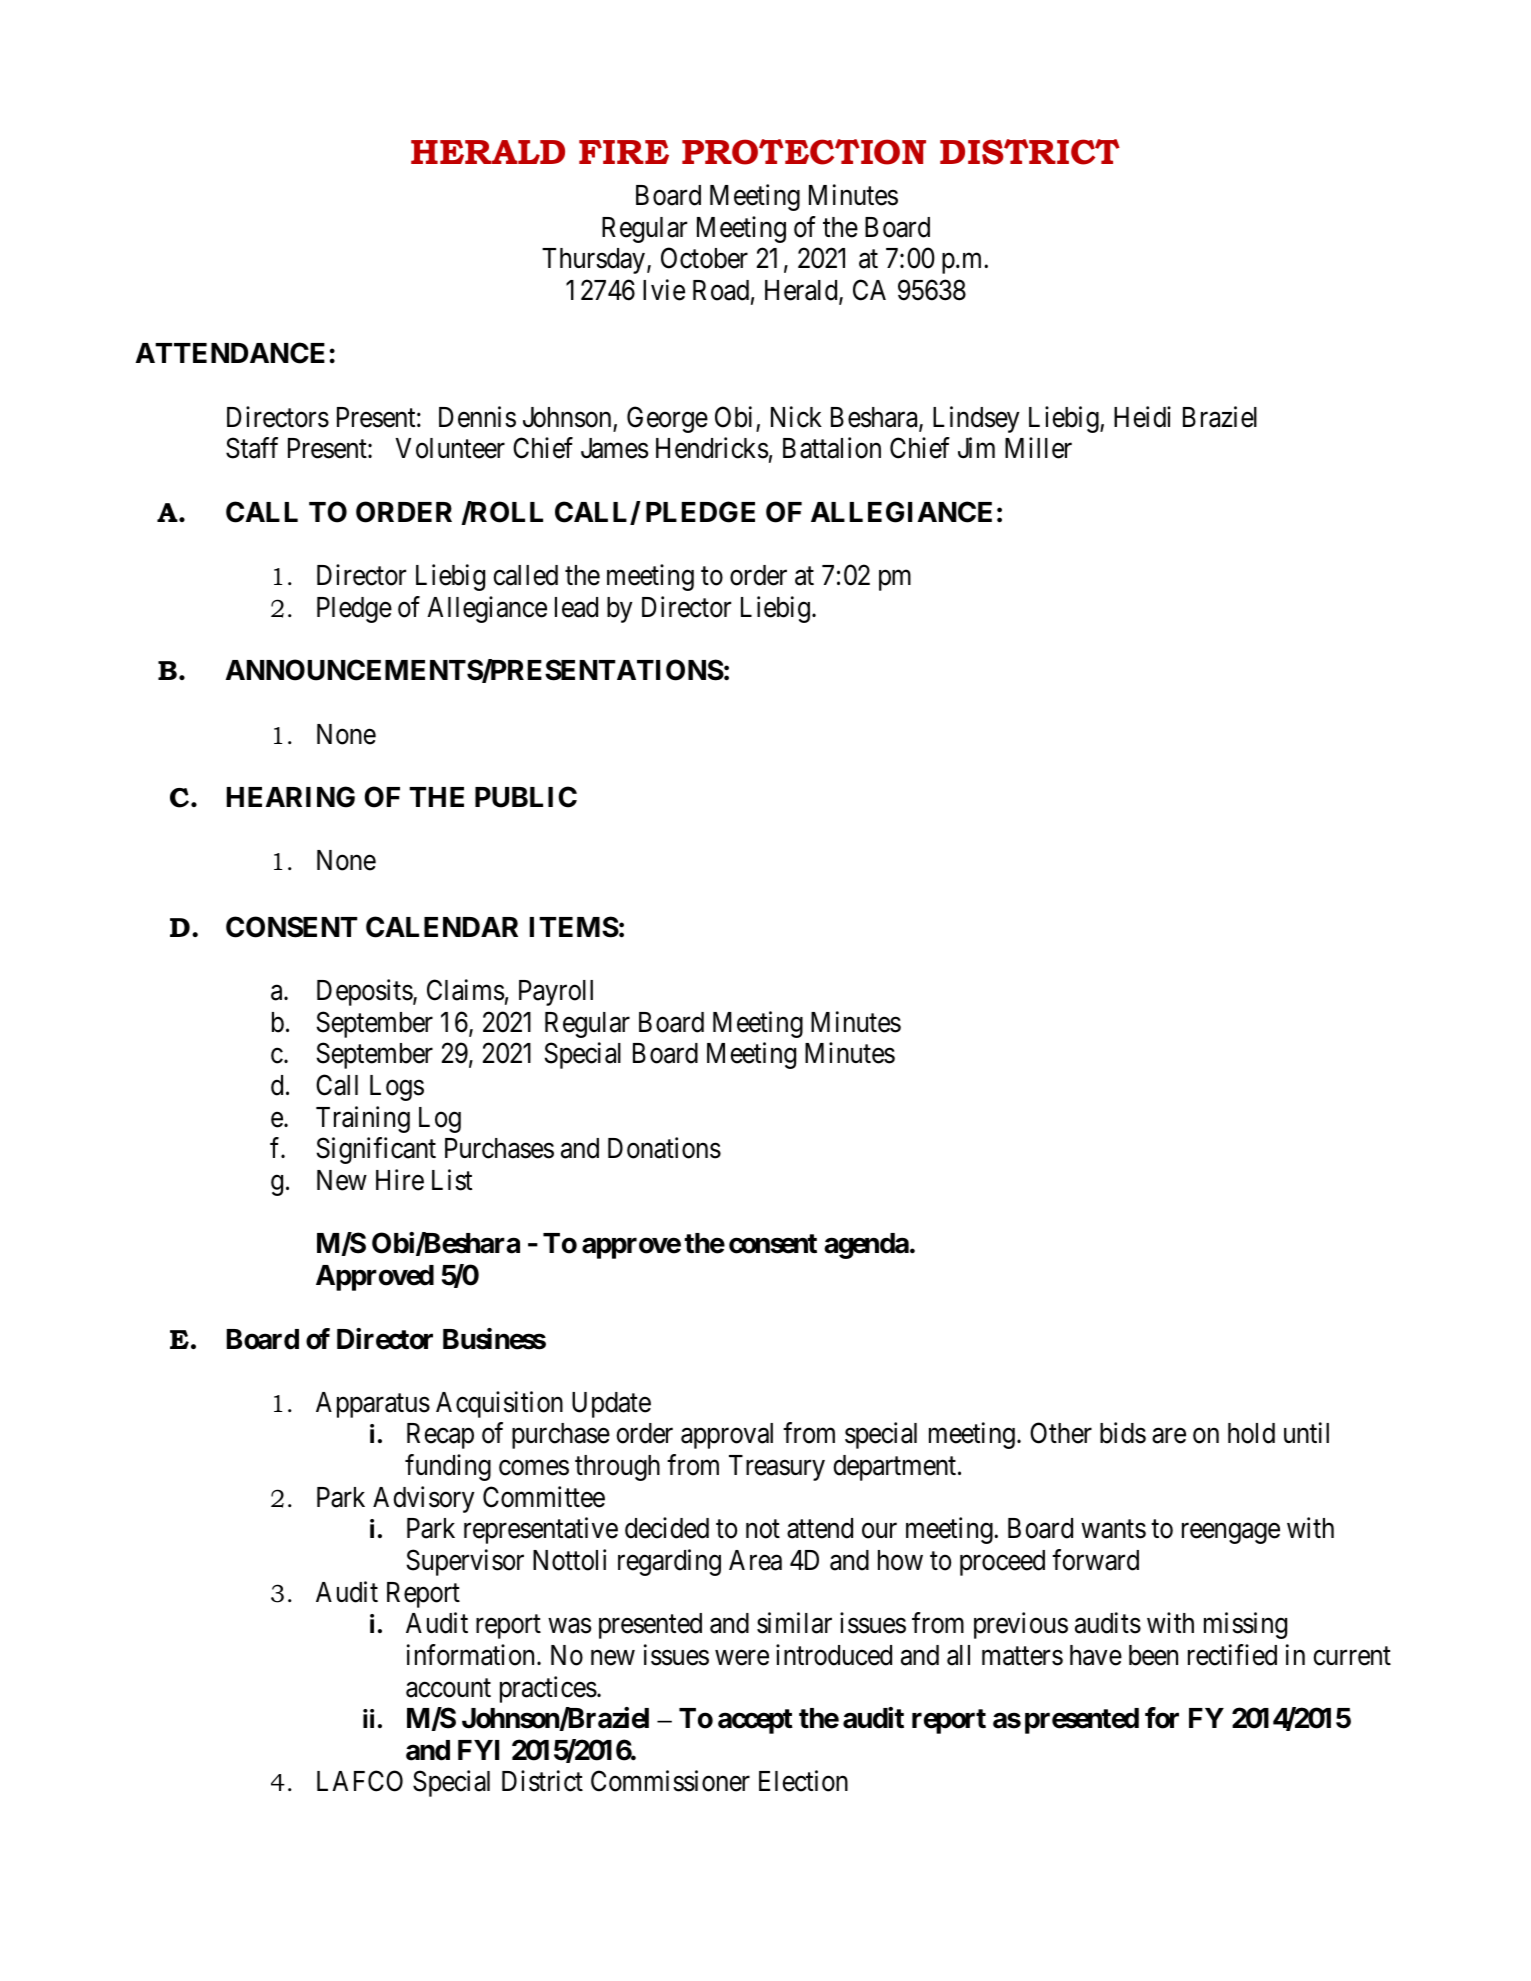 The image size is (1531, 1981). I want to click on Apparatus, so click(373, 1405).
